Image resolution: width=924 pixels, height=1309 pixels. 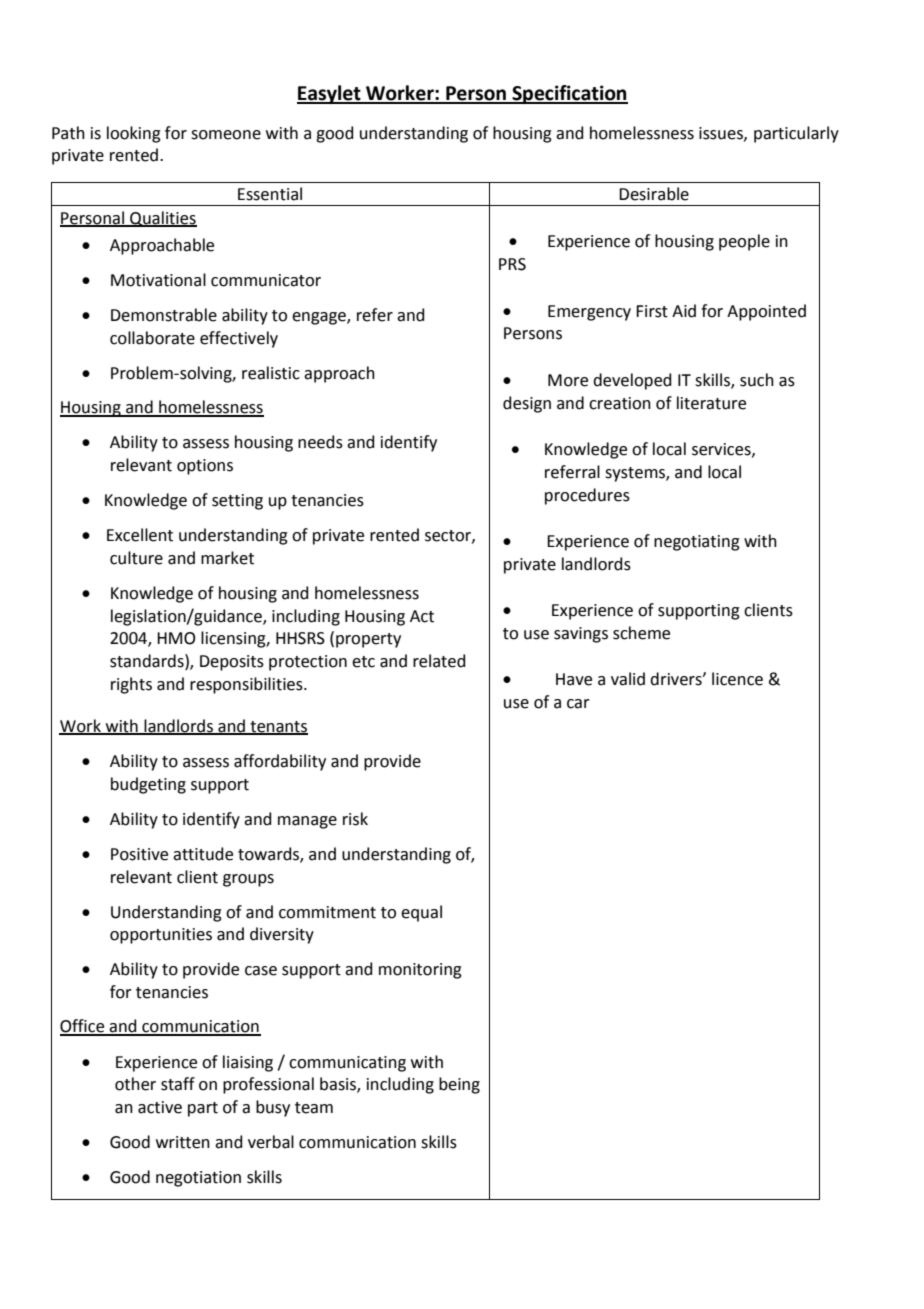 I want to click on looking, so click(x=134, y=134).
